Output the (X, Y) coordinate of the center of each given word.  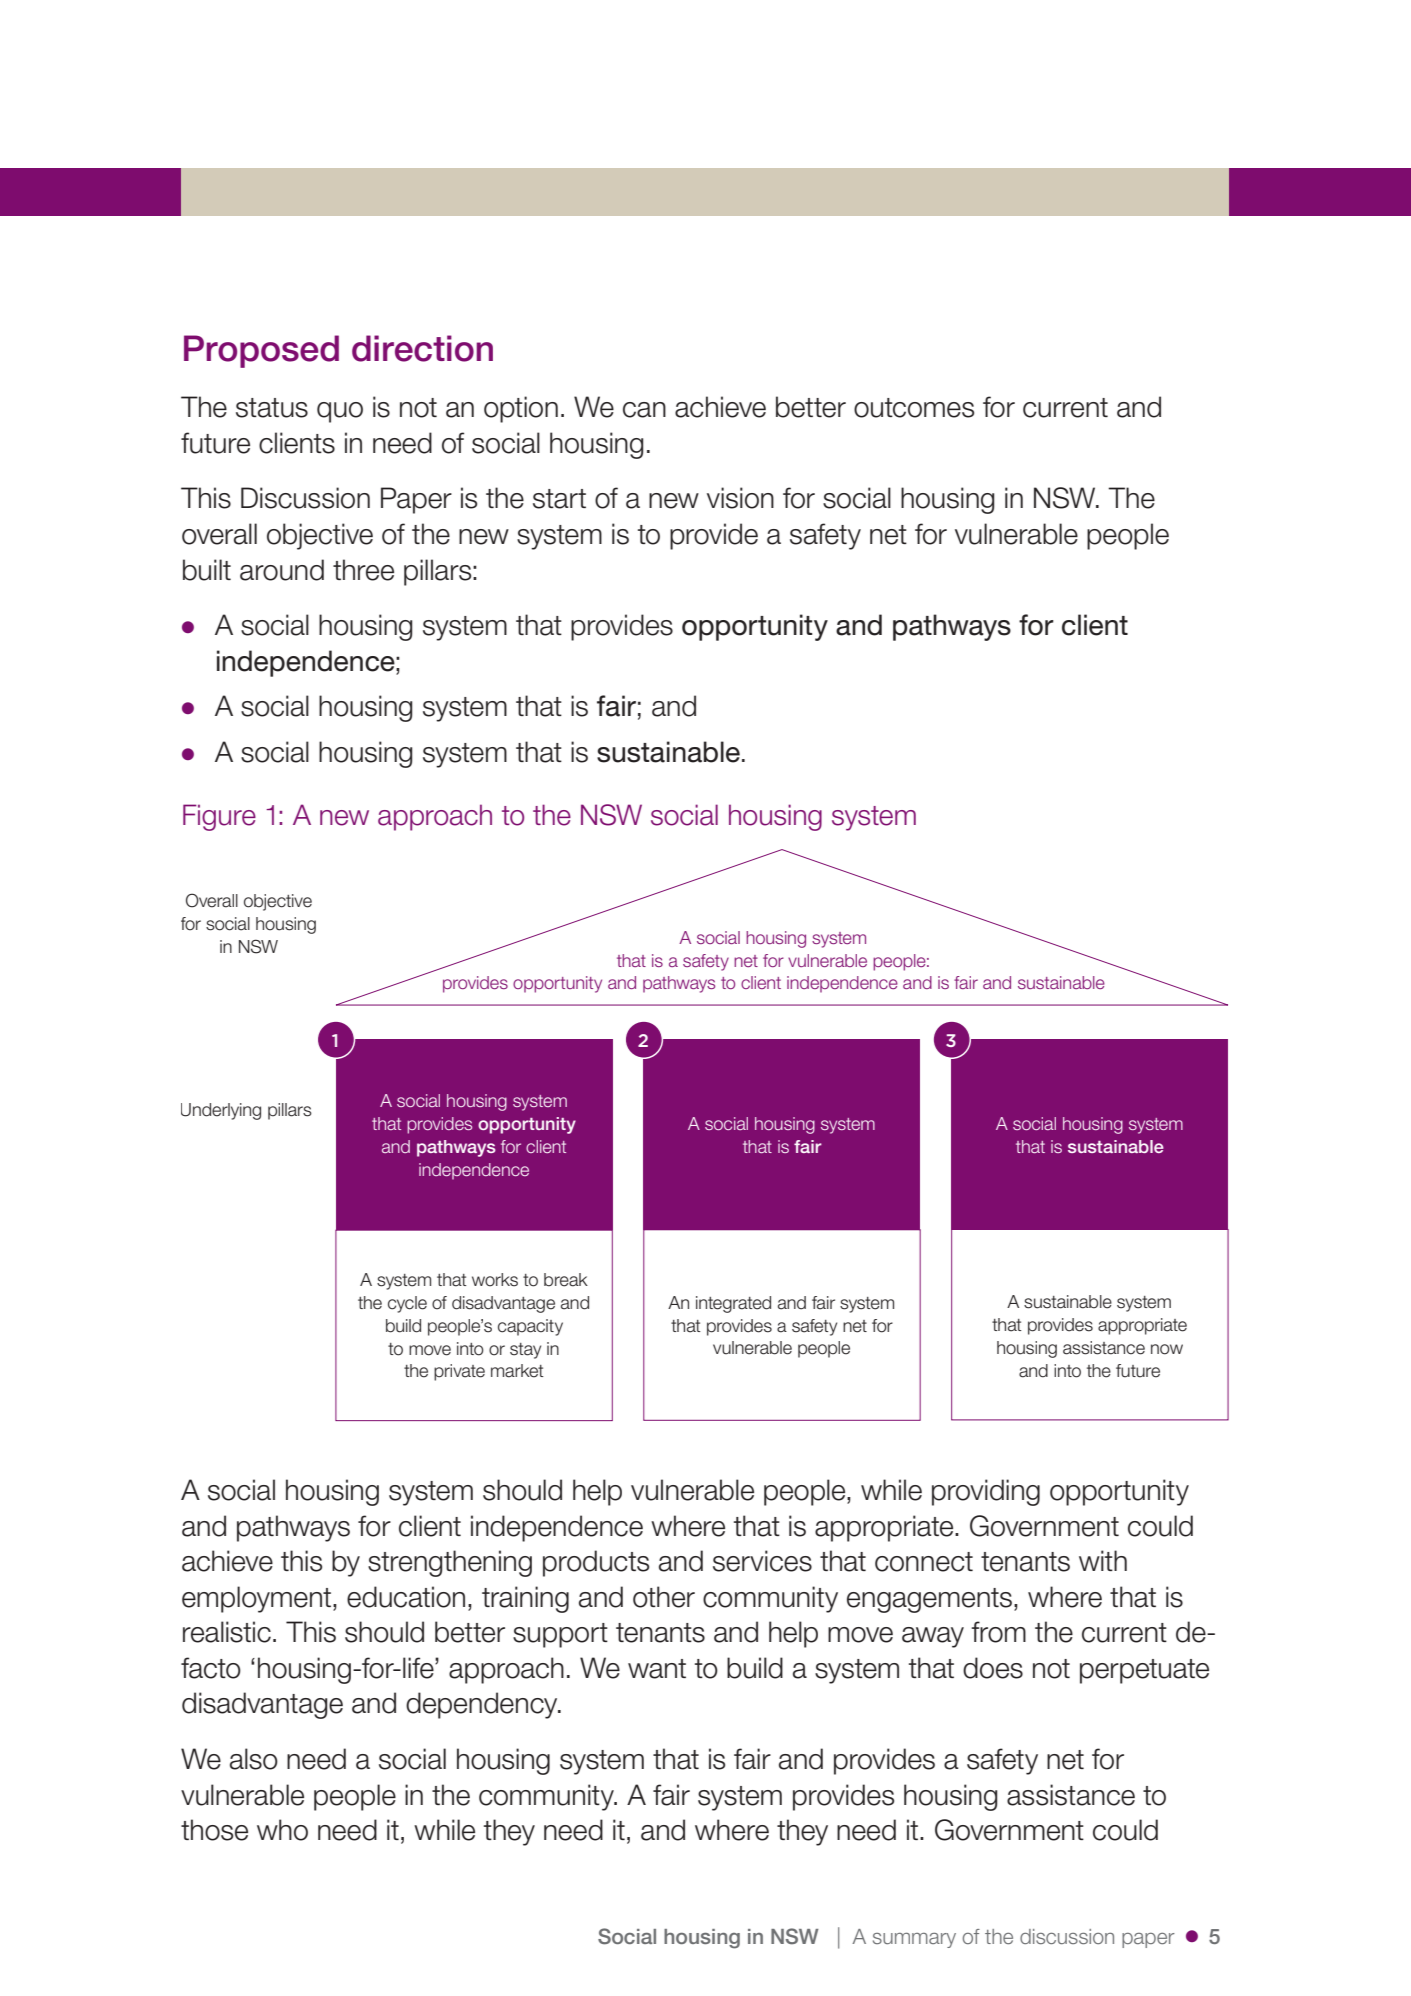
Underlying (221, 1111)
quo (340, 412)
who (282, 1830)
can (644, 410)
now (1167, 1349)
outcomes (914, 408)
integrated (733, 1304)
